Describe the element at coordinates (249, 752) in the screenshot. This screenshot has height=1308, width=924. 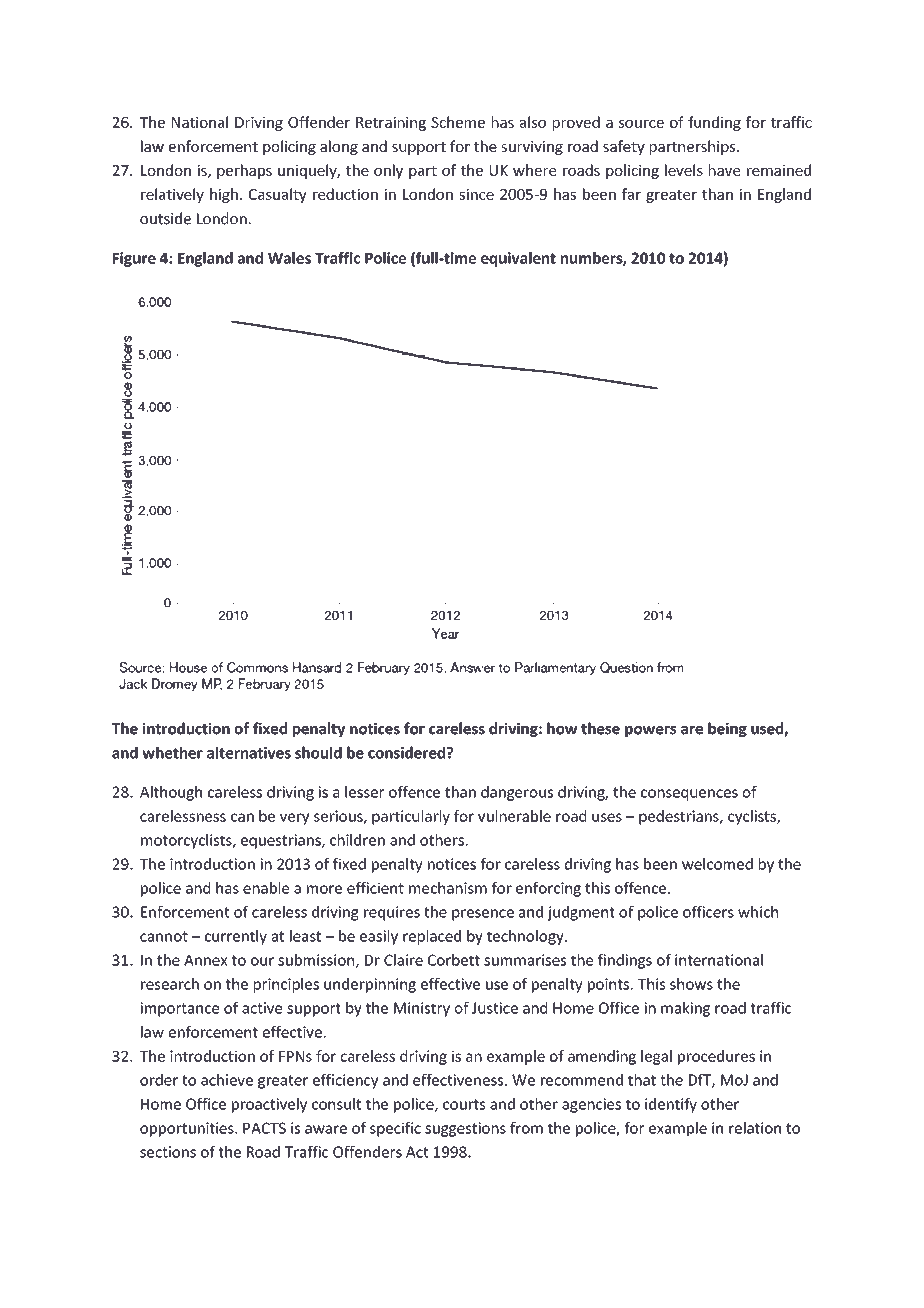
I see `alternatives` at that location.
